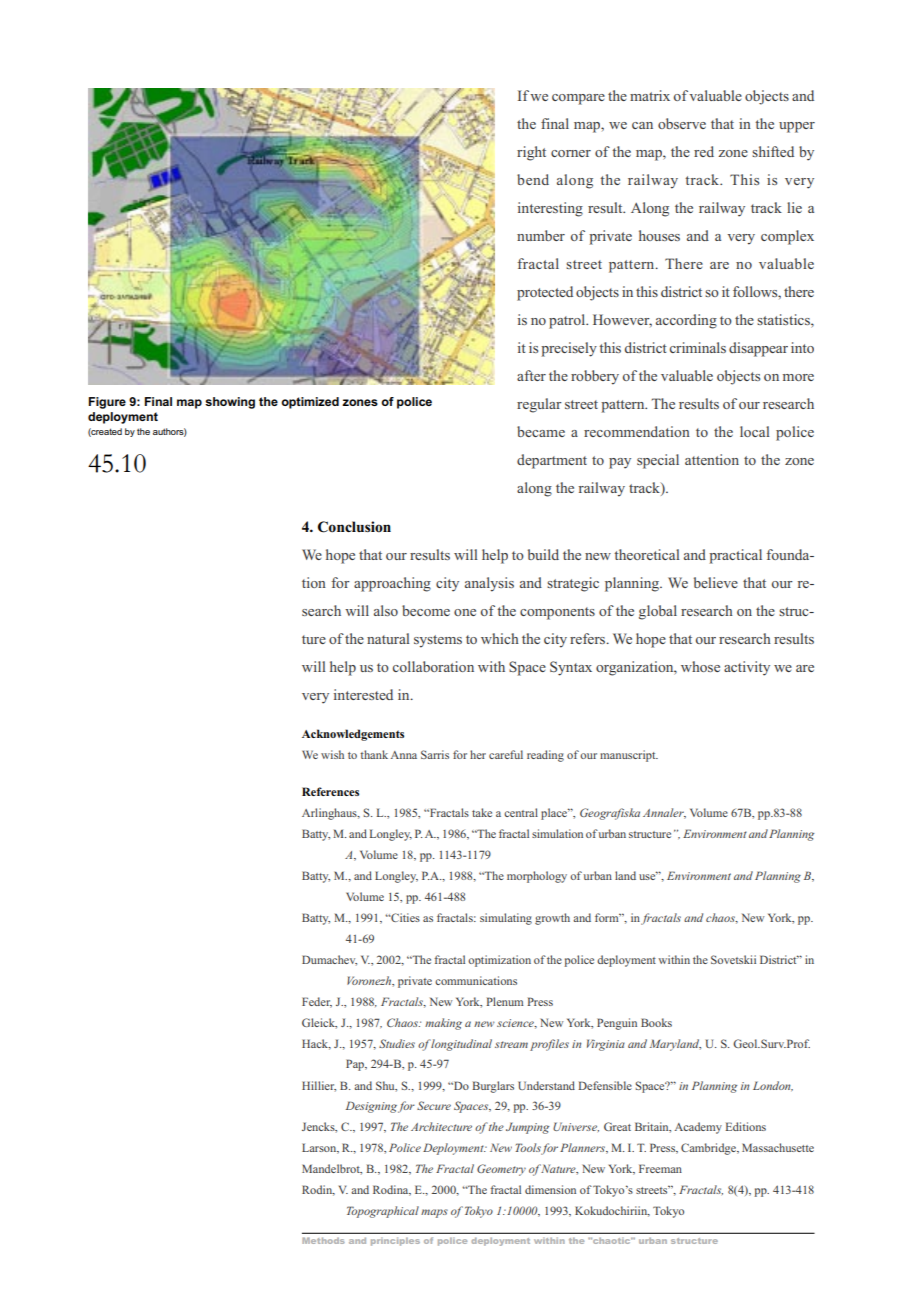 This screenshot has height=1308, width=924. I want to click on red, so click(704, 151).
